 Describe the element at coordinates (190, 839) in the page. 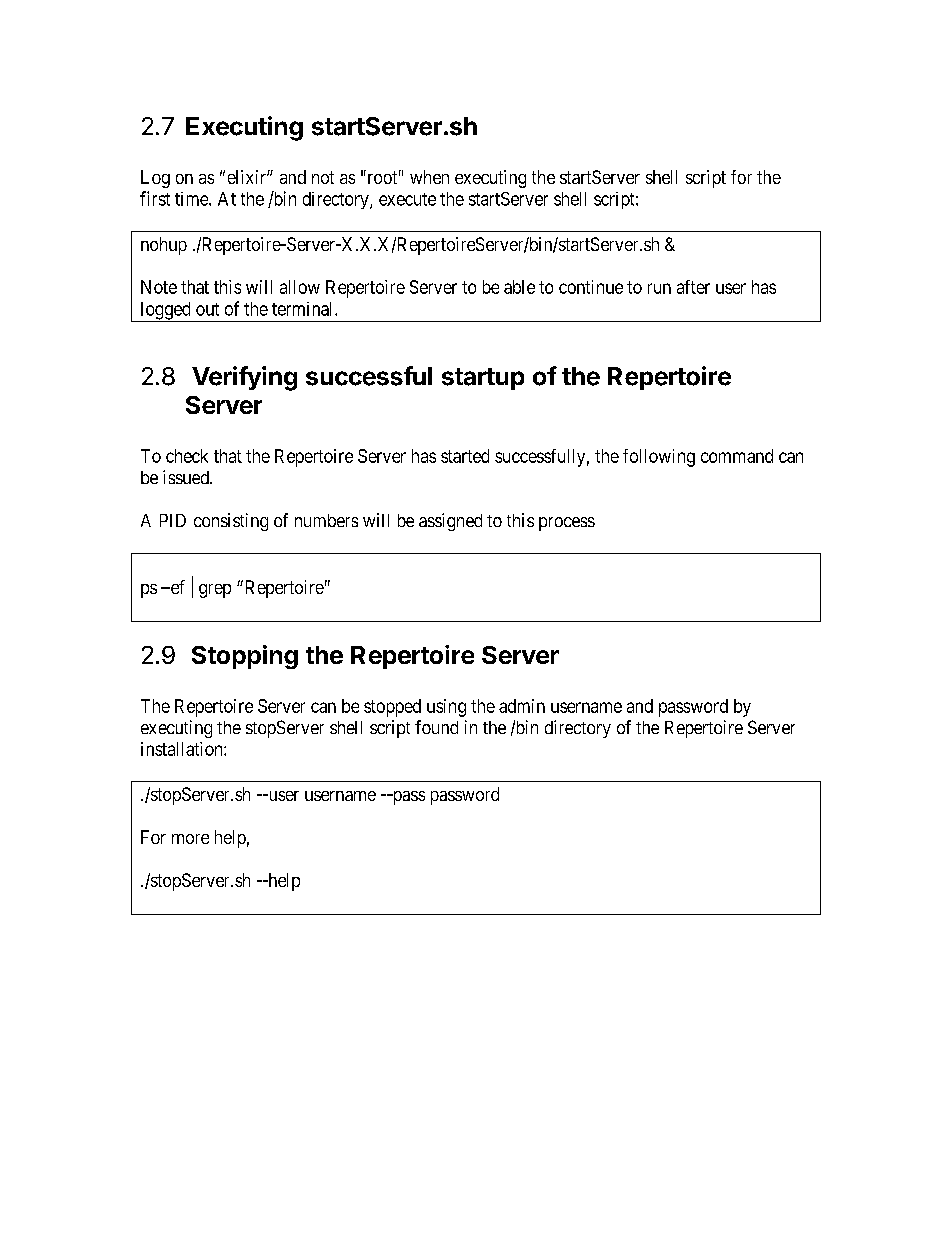

I see `more` at that location.
